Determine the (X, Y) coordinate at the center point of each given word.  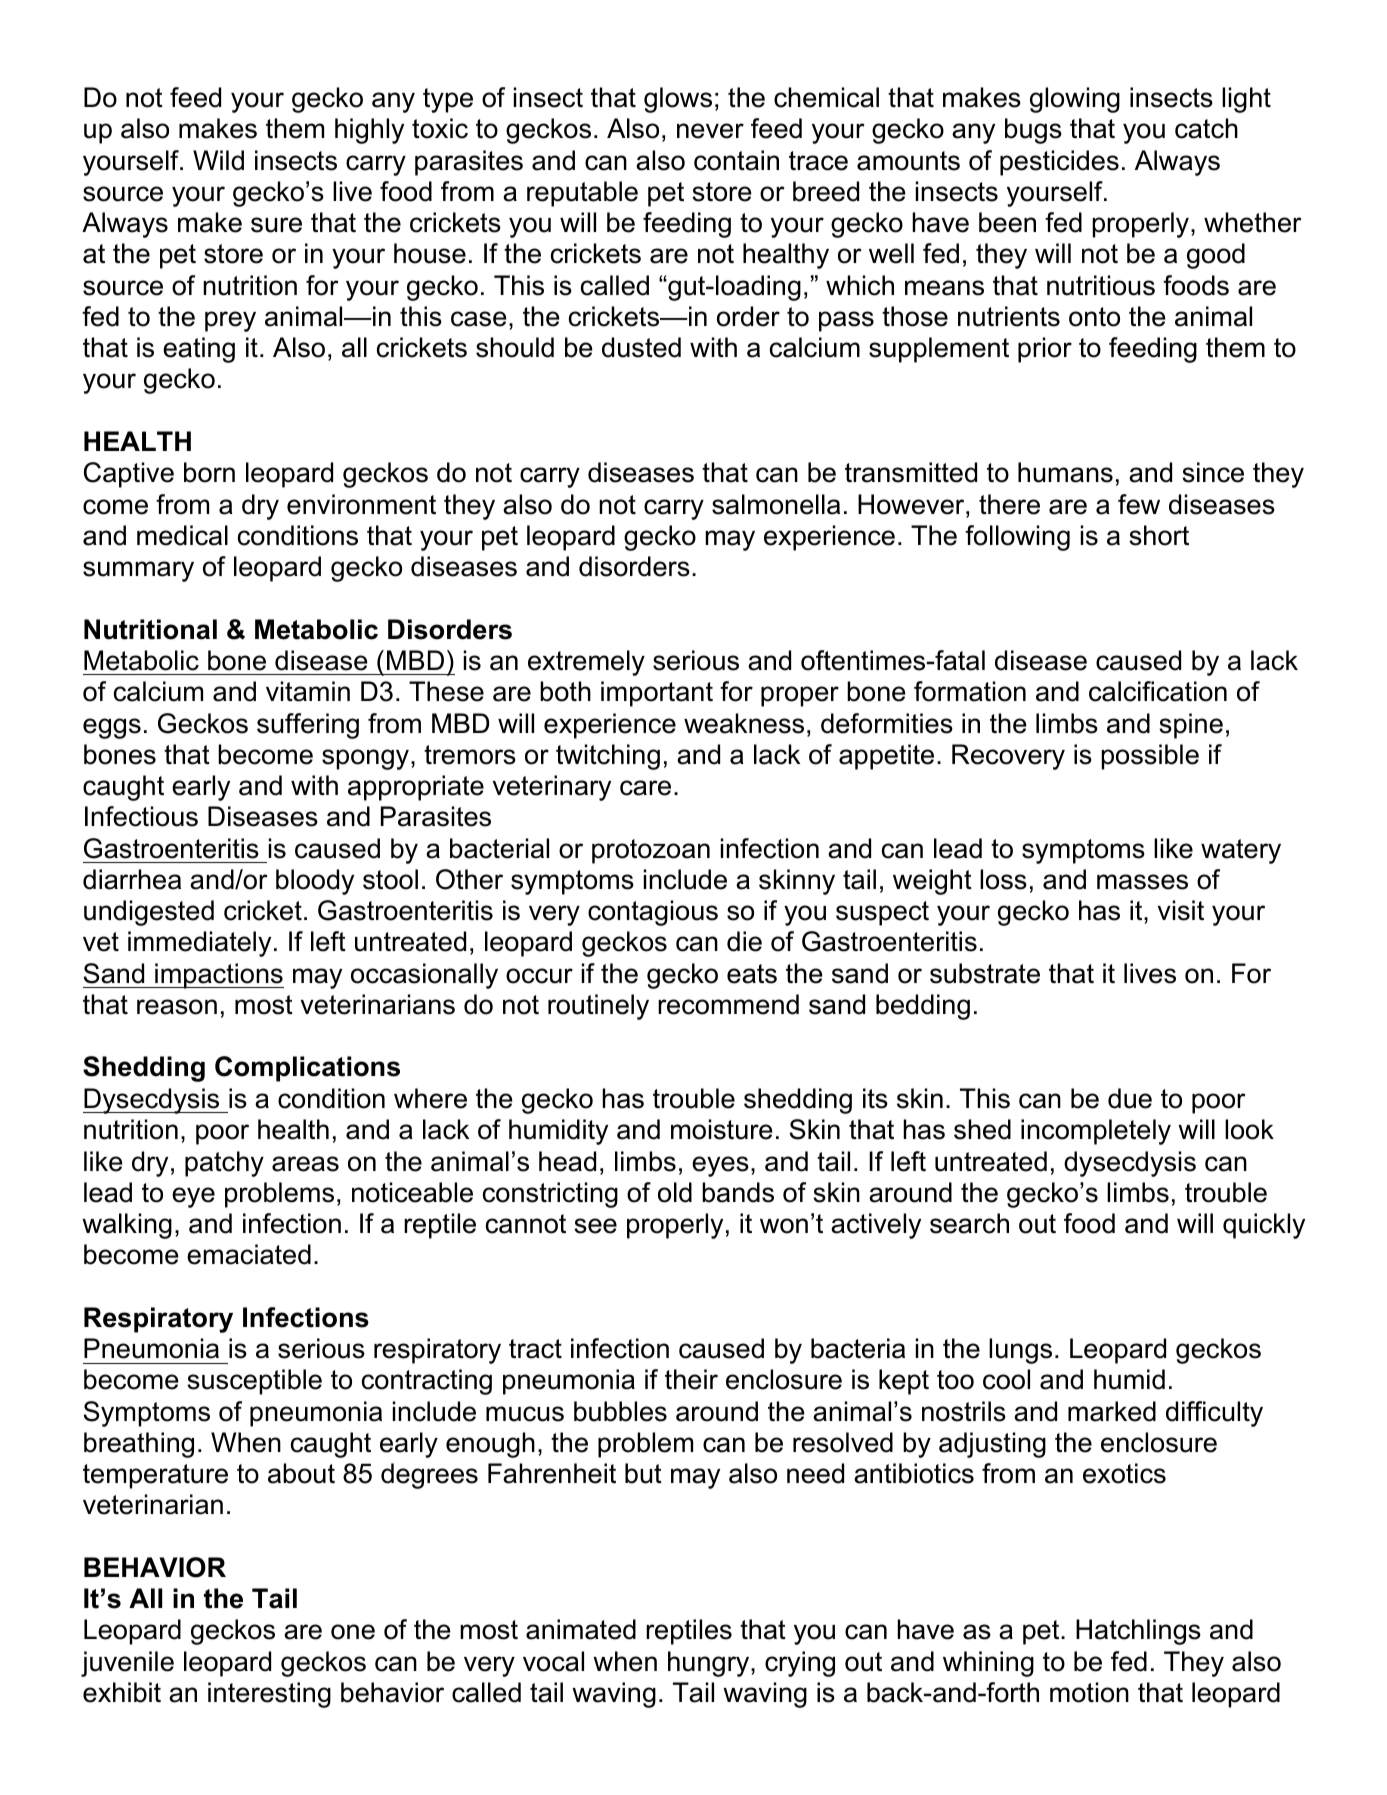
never (710, 131)
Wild (218, 160)
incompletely (1096, 1132)
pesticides (1059, 163)
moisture (722, 1129)
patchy (224, 1164)
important (657, 694)
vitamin (308, 691)
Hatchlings (1138, 1632)
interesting (269, 1695)
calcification (1158, 691)
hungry (710, 1664)
